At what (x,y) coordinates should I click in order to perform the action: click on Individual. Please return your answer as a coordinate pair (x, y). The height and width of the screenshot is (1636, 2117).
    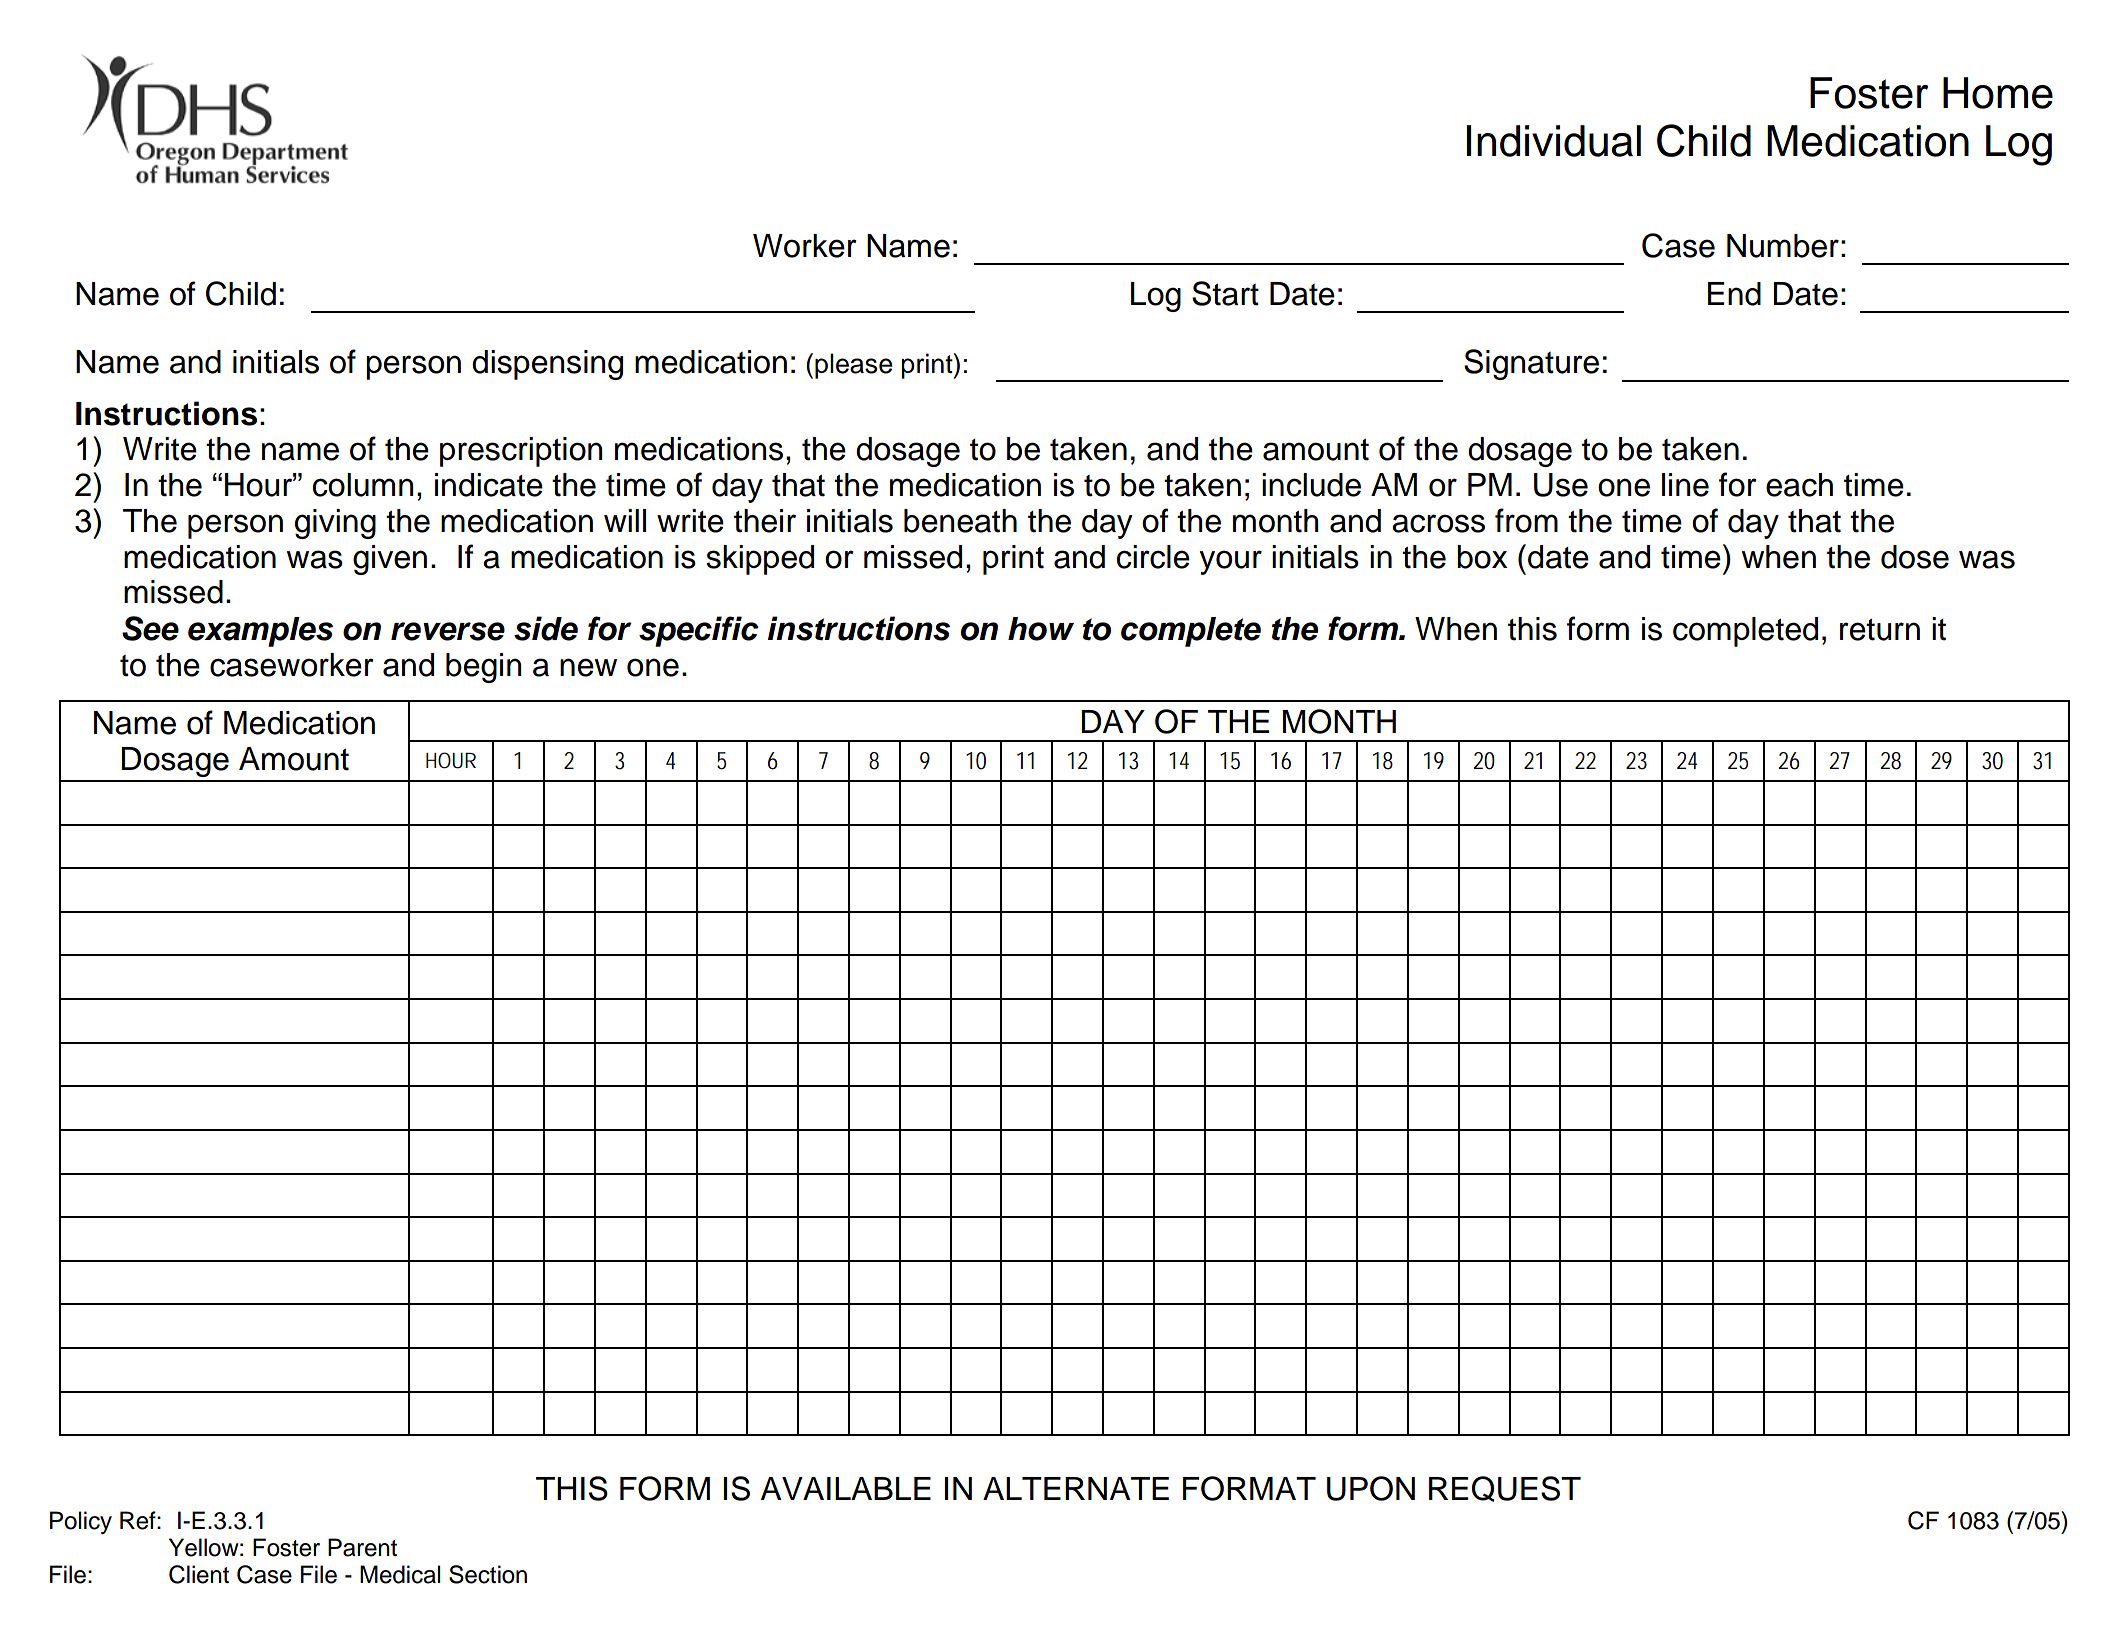
    Looking at the image, I should click on (1553, 141).
